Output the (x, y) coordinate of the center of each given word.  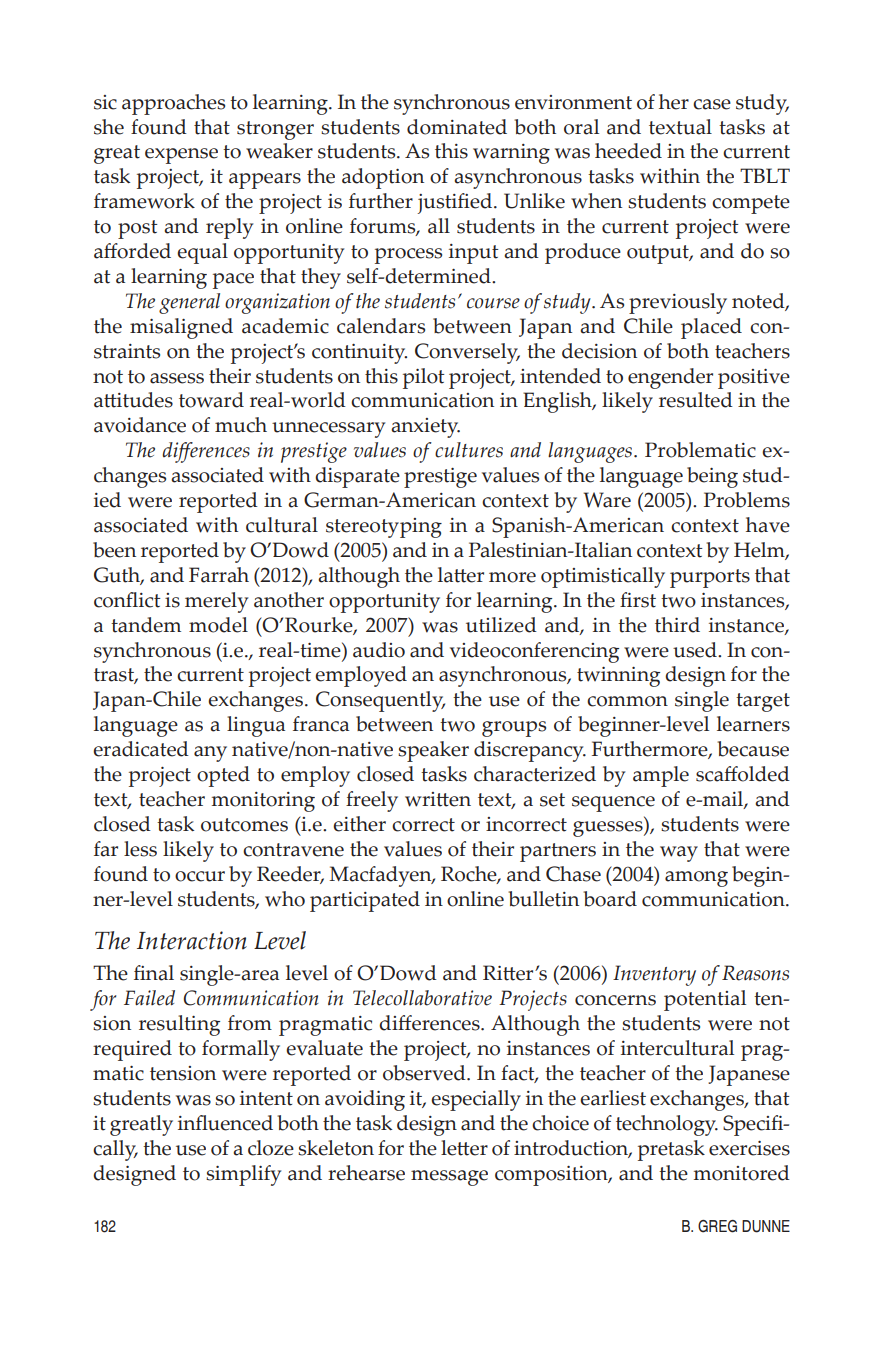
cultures (469, 450)
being (712, 477)
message (449, 1178)
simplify (243, 1175)
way (679, 854)
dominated (457, 127)
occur (200, 876)
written (438, 799)
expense (181, 156)
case (712, 104)
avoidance (140, 425)
